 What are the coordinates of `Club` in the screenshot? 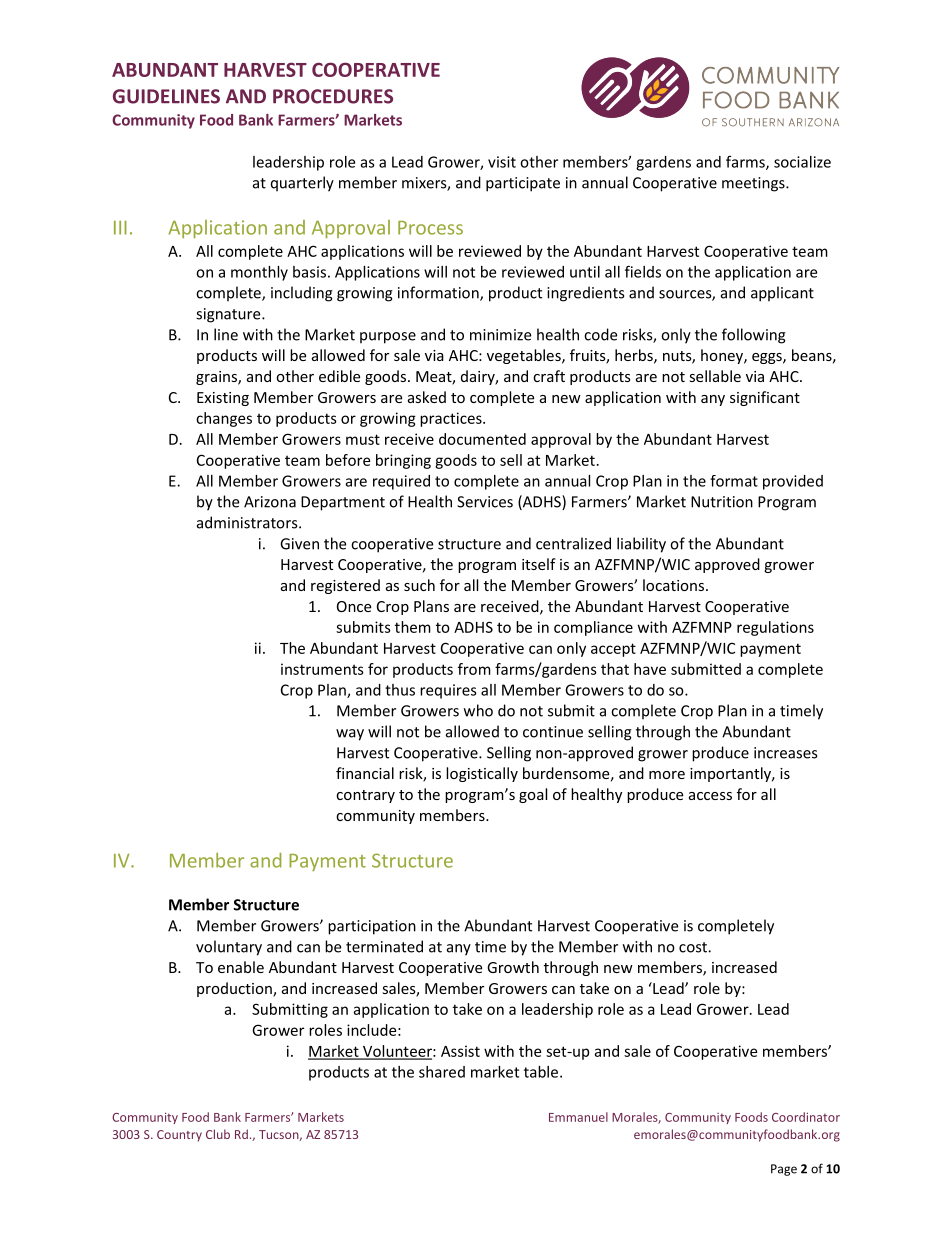 It's located at (218, 1134).
